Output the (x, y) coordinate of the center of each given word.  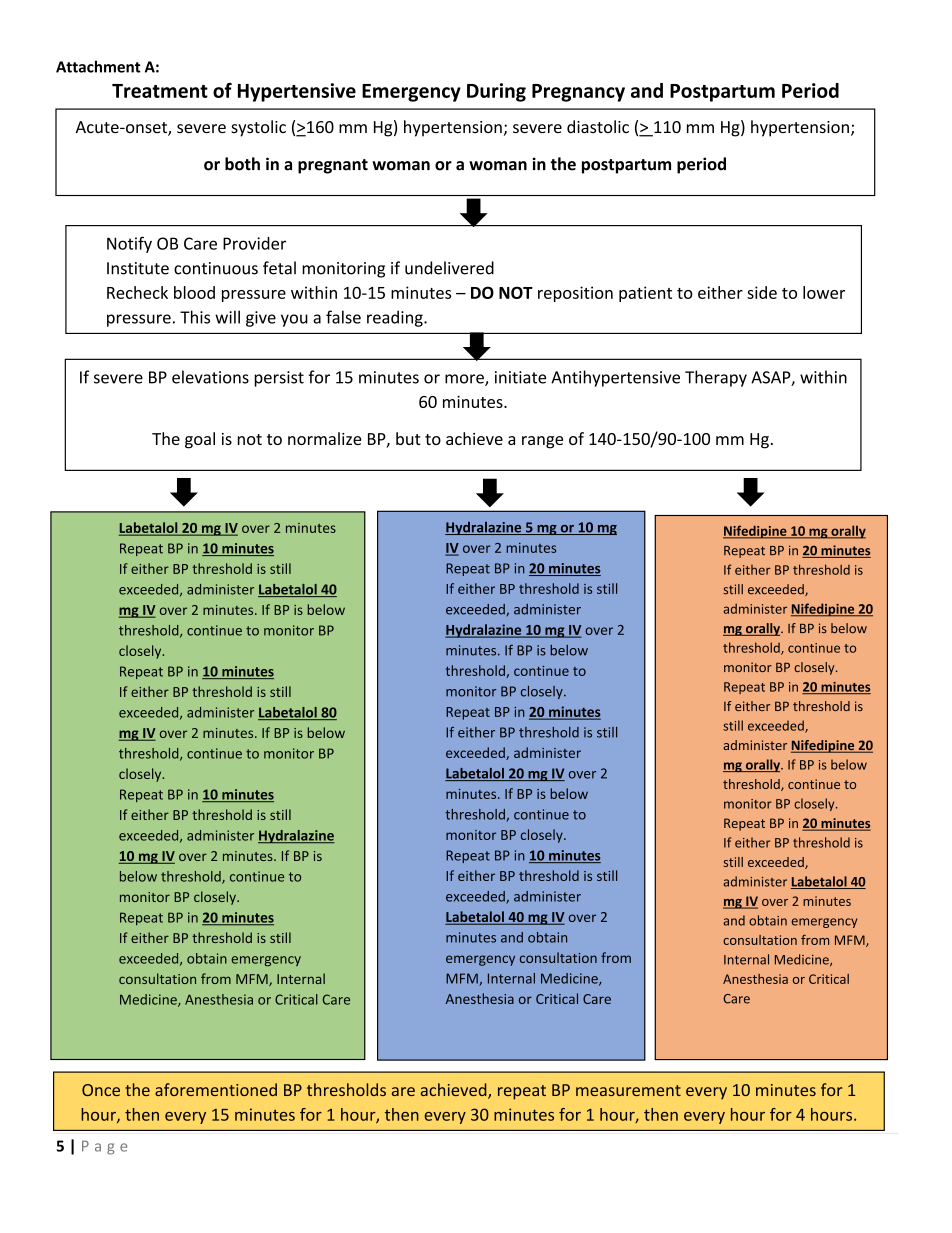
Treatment (160, 91)
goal (200, 440)
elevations (210, 377)
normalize (324, 438)
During (496, 92)
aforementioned (216, 1089)
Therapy (716, 378)
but (408, 438)
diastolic (598, 126)
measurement (628, 1090)
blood (194, 292)
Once (101, 1090)
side (762, 292)
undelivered (449, 268)
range (542, 442)
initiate (520, 377)
